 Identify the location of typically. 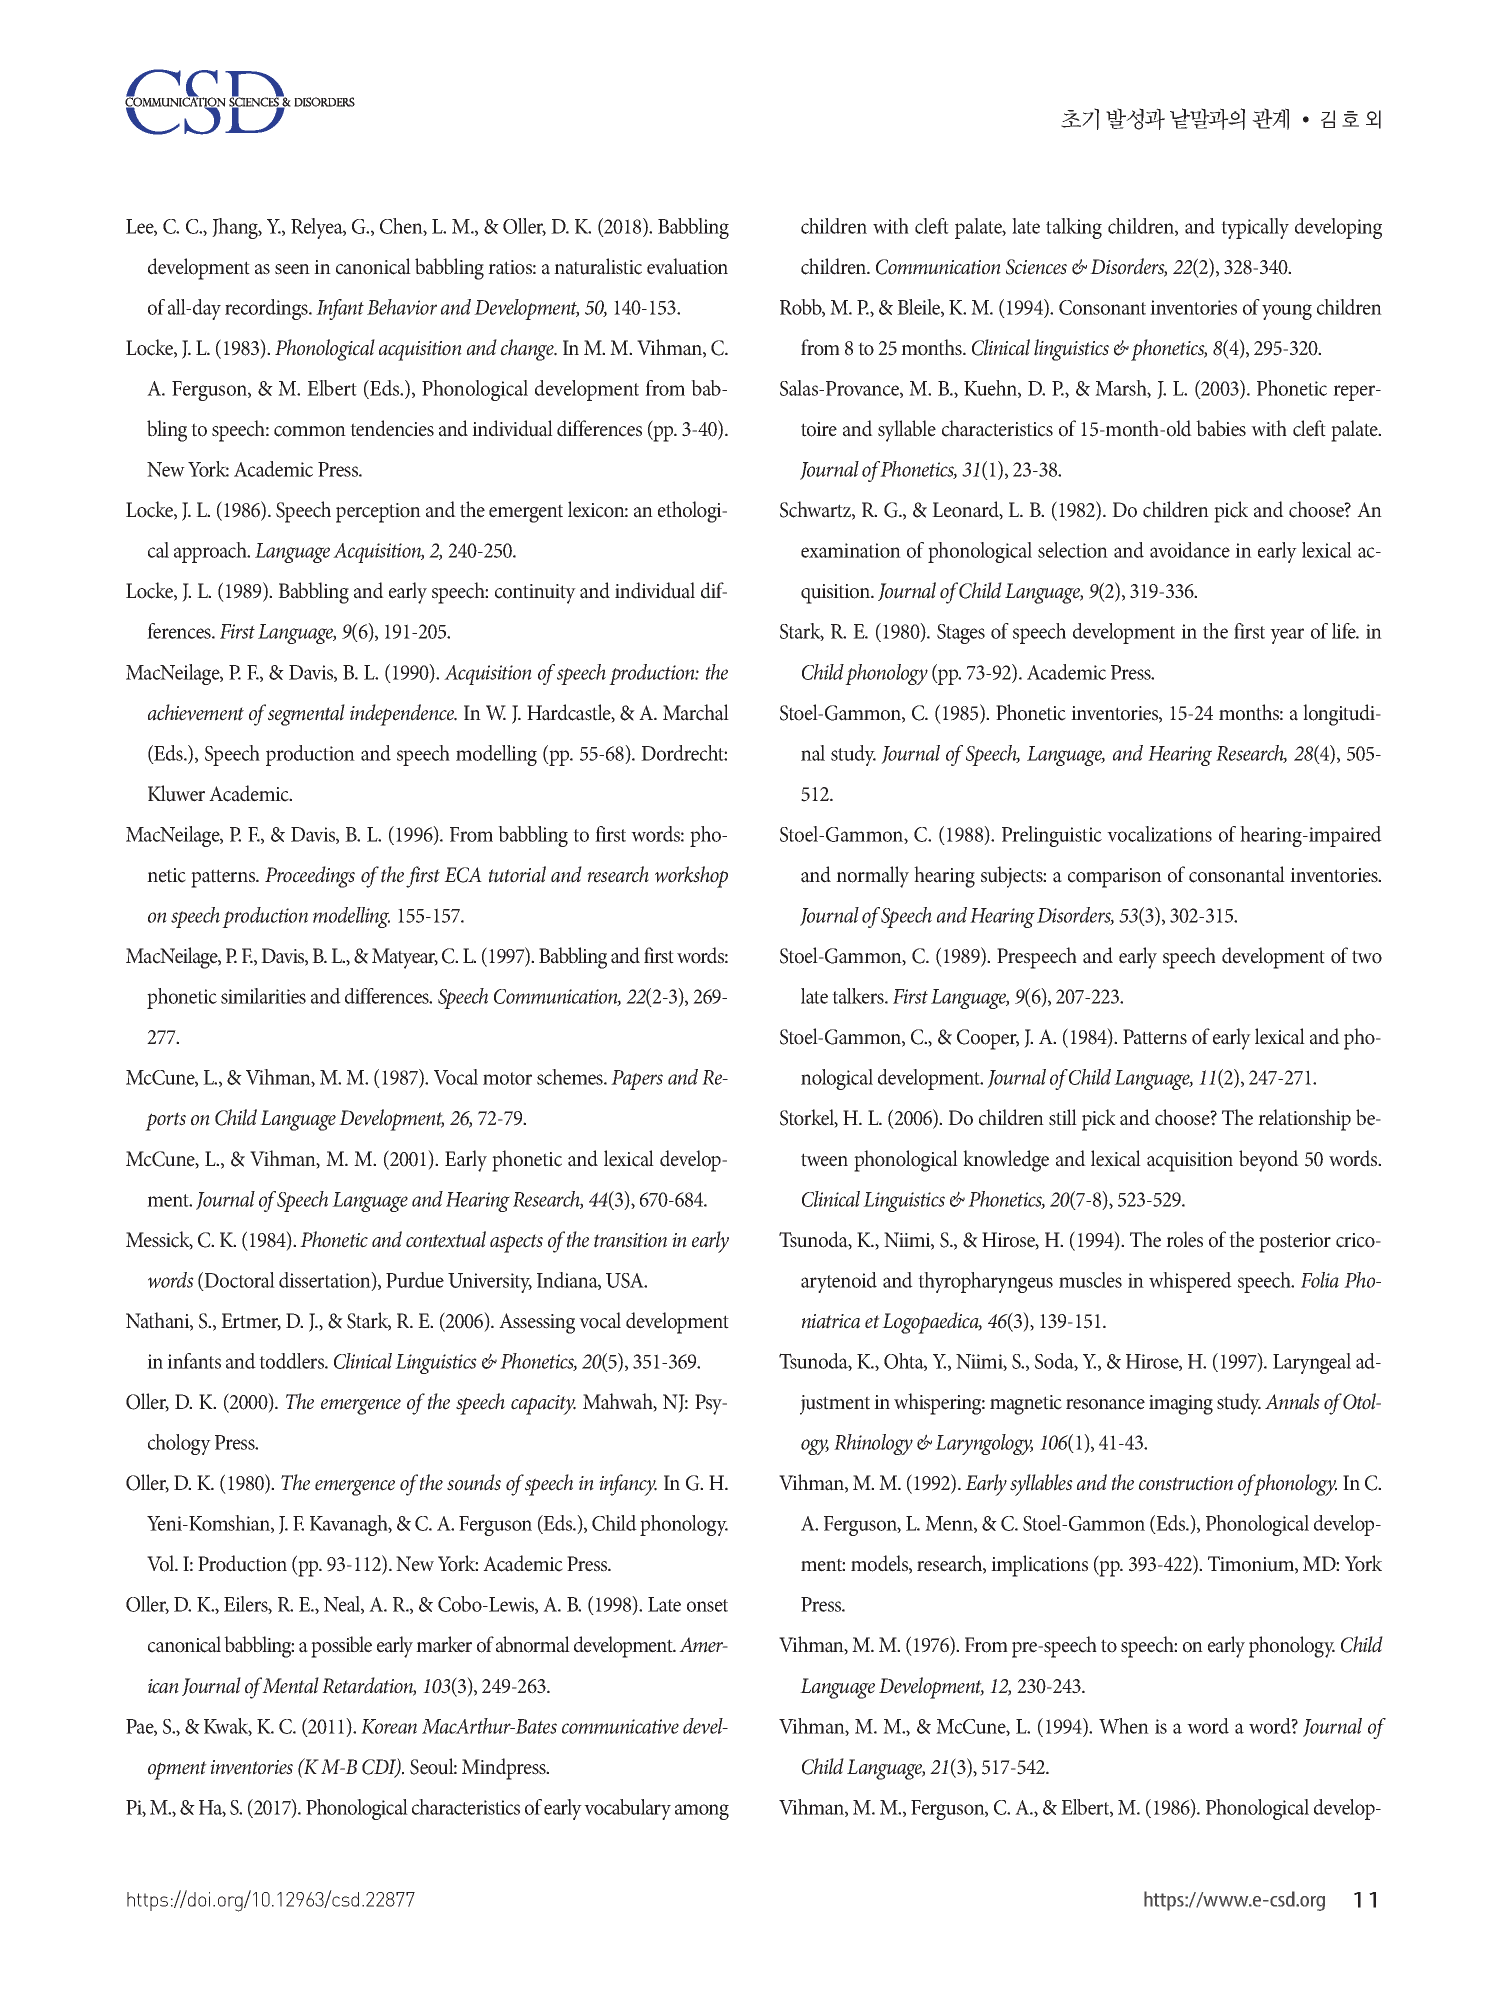
(1255, 228).
